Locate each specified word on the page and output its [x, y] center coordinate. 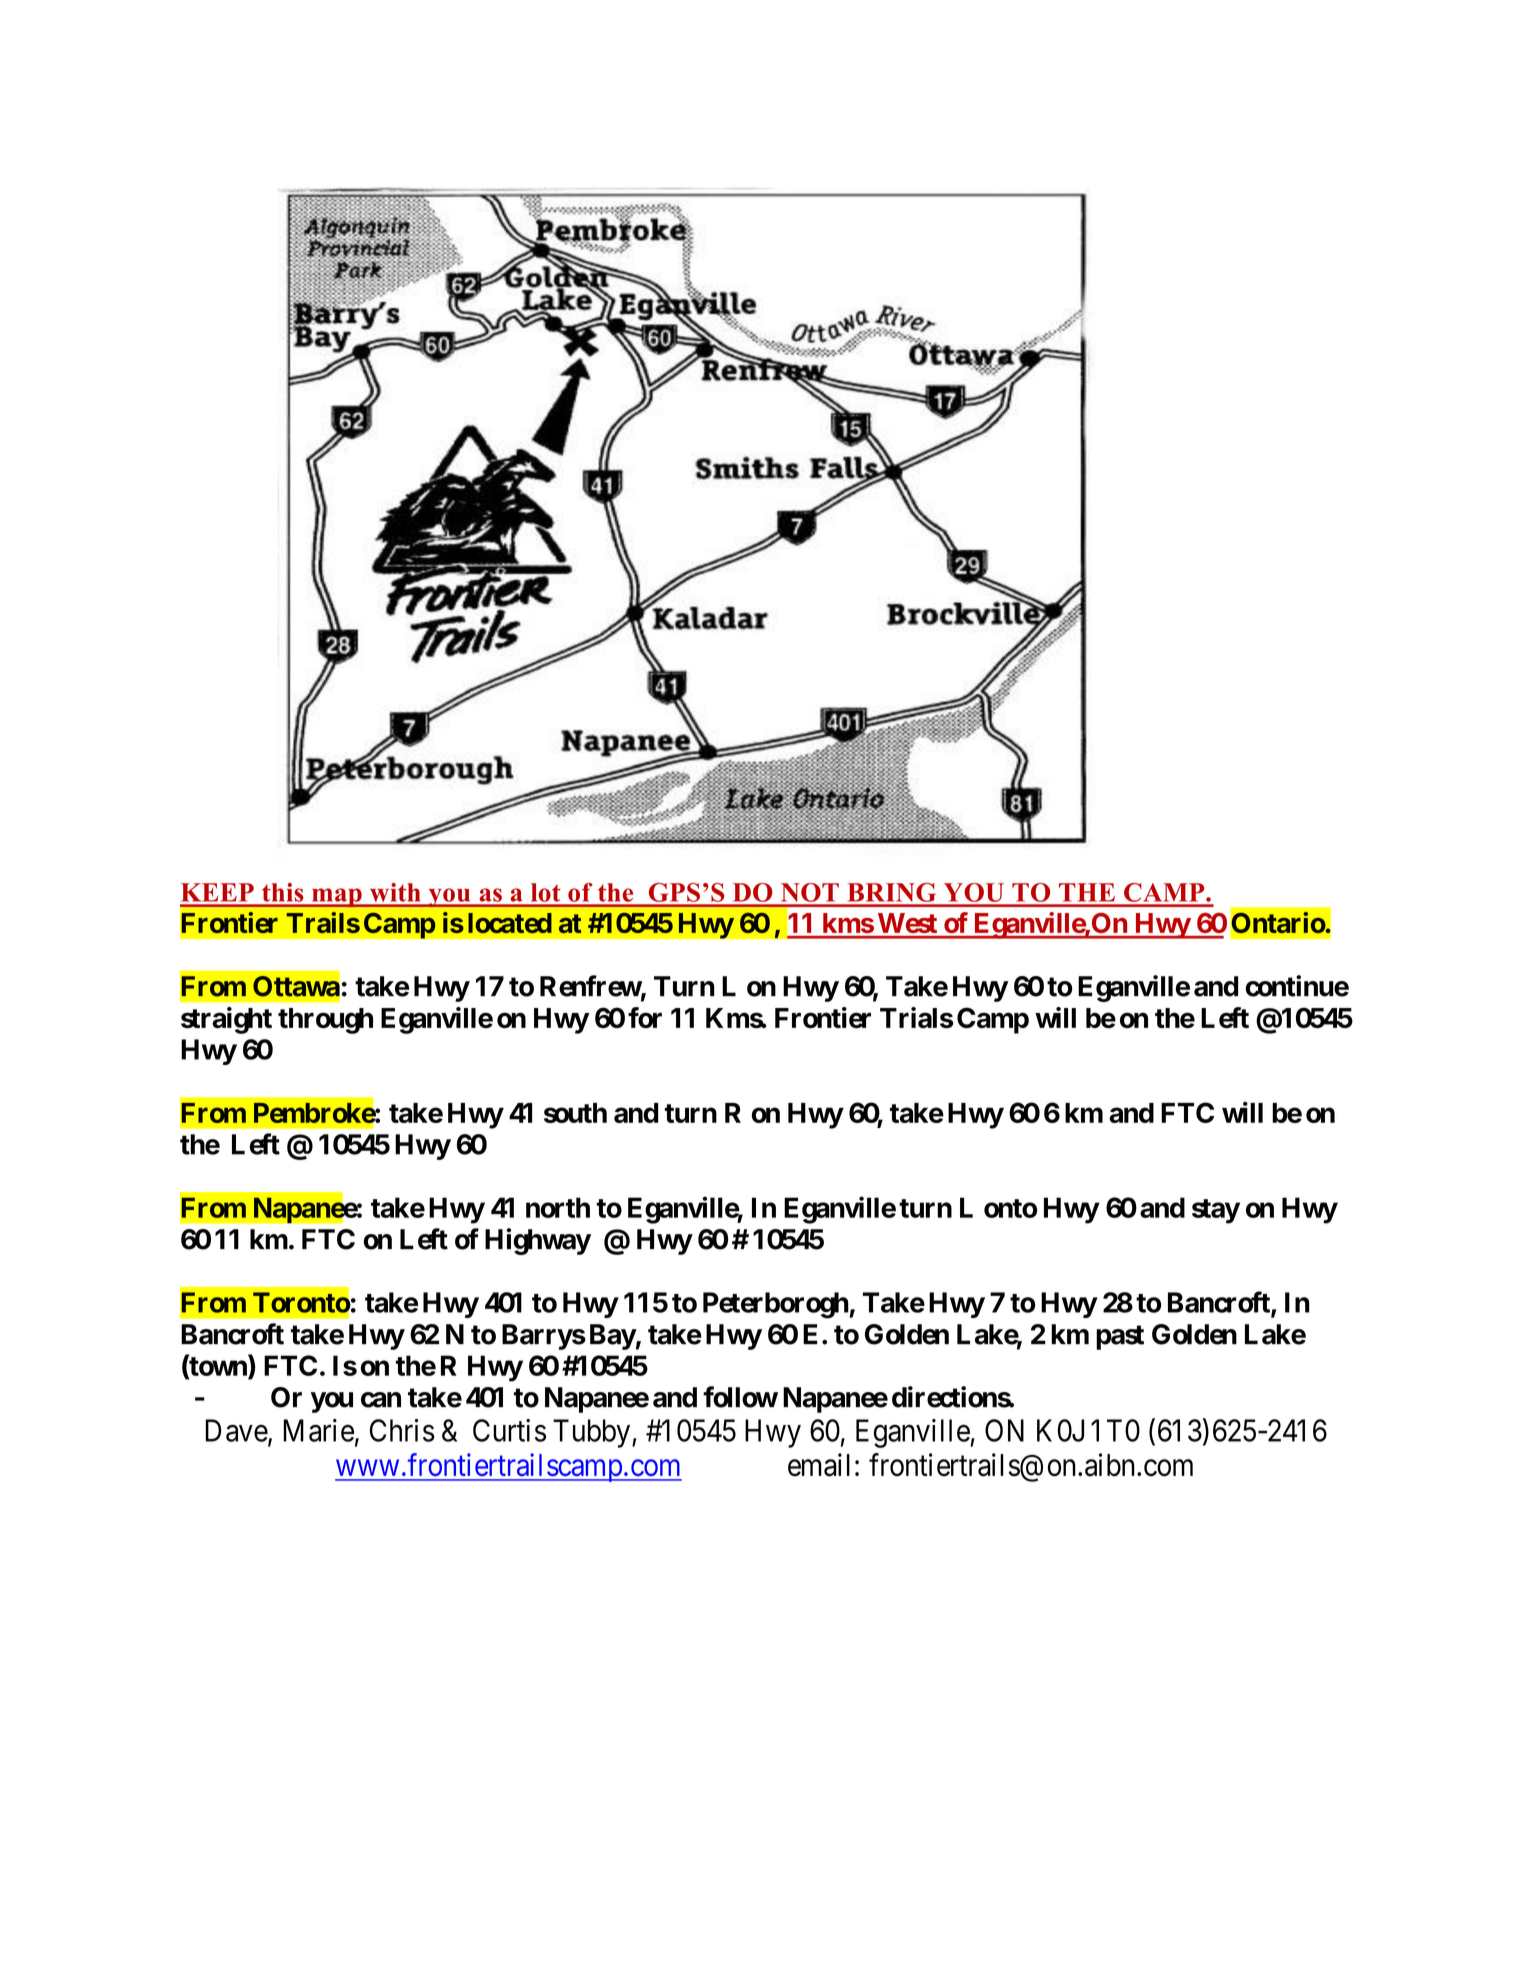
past [1120, 1337]
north [558, 1207]
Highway [538, 1241]
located [510, 923]
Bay [613, 1337]
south [575, 1113]
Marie [318, 1430]
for [645, 1017]
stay [1216, 1211]
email [819, 1465]
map [337, 898]
